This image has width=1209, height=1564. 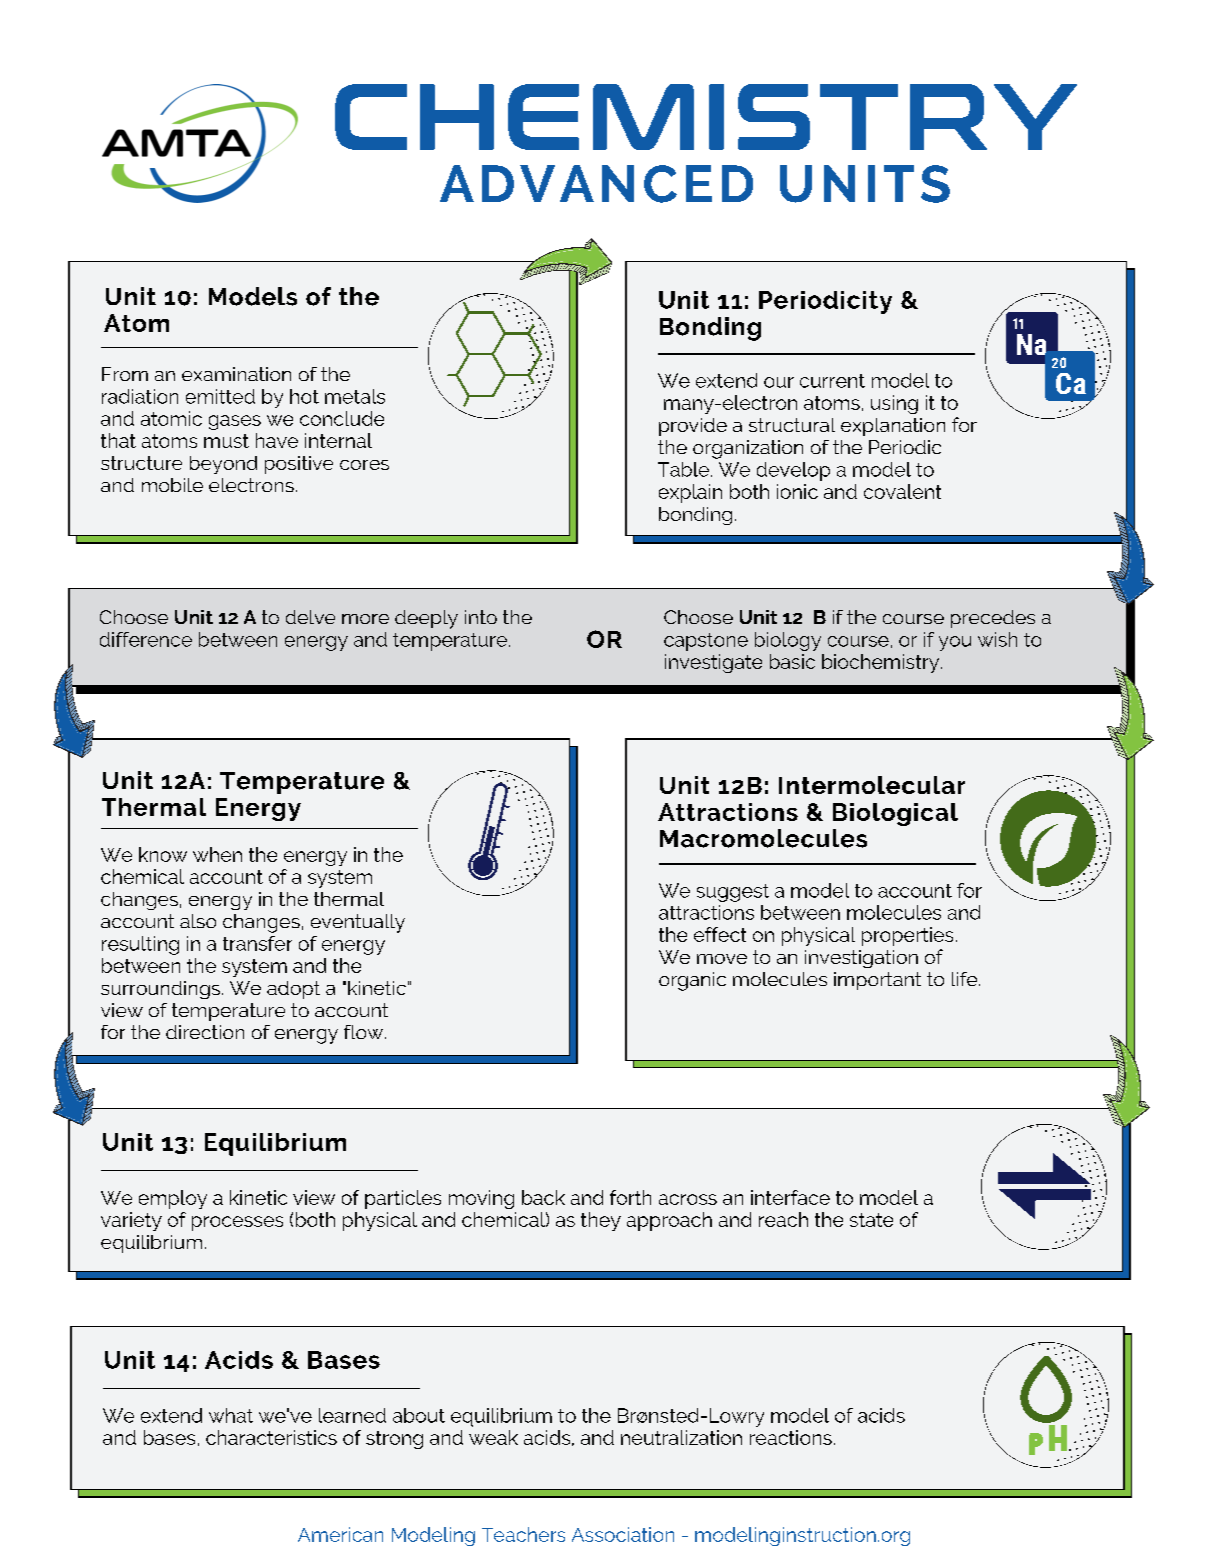 I want to click on Biological, so click(x=895, y=814).
